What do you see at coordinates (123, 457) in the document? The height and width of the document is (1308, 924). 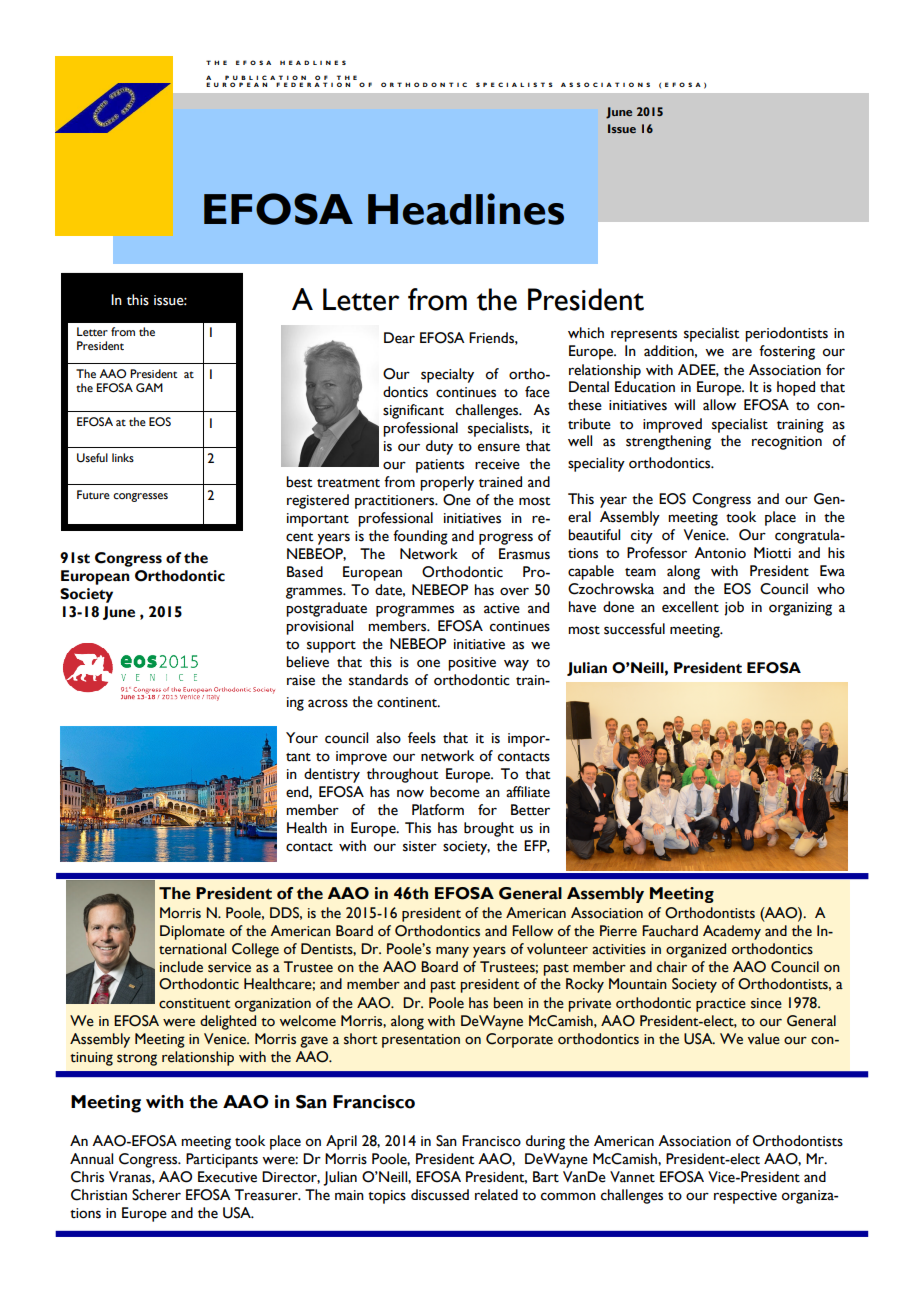 I see `links` at bounding box center [123, 457].
